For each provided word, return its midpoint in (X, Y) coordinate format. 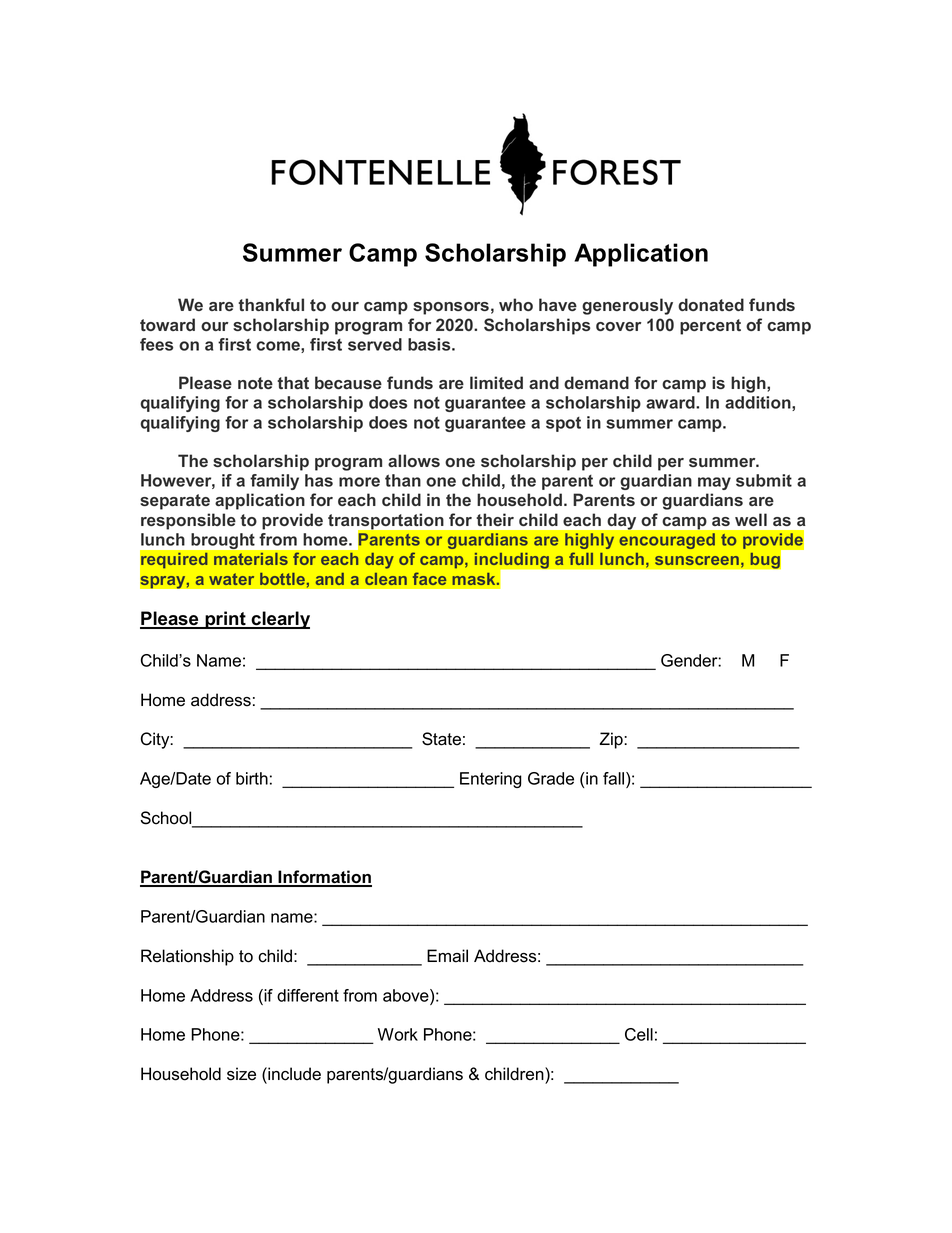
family (274, 482)
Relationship (187, 957)
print (225, 620)
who (516, 304)
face (429, 578)
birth (252, 778)
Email (447, 956)
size (241, 1074)
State (441, 739)
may (714, 483)
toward (167, 324)
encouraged (667, 541)
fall (615, 778)
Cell (639, 1034)
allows (414, 460)
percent (710, 327)
